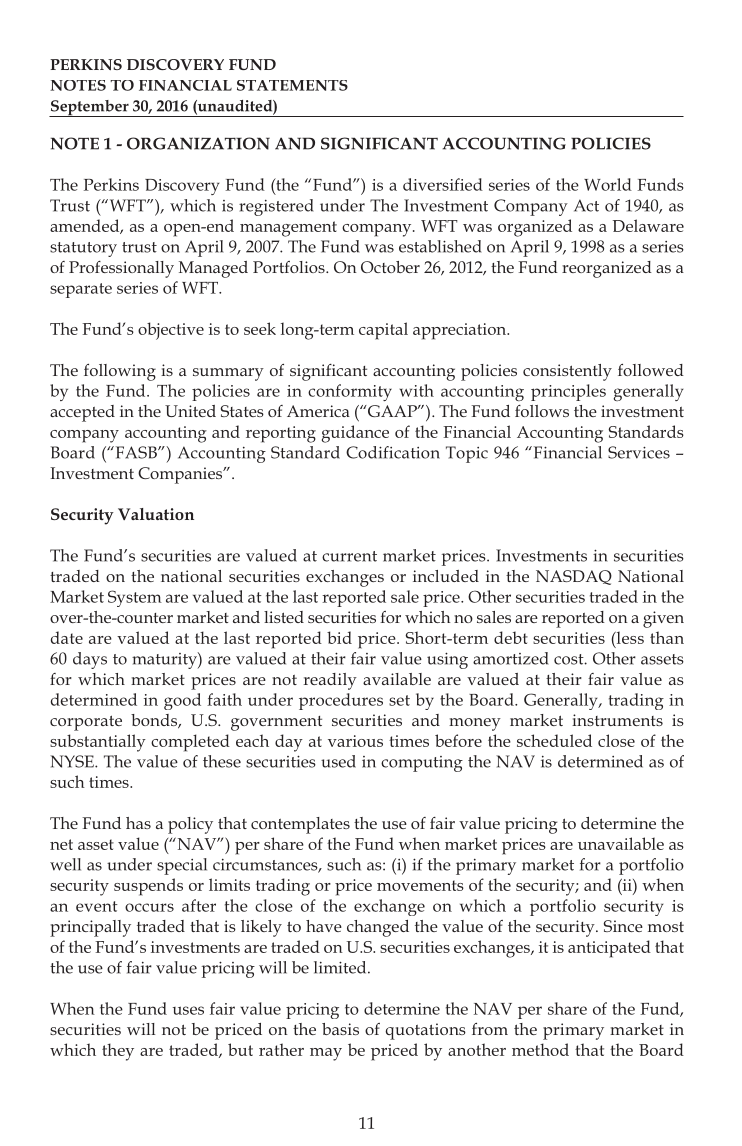 The width and height of the screenshot is (742, 1146). Describe the element at coordinates (340, 1029) in the screenshot. I see `basis` at that location.
